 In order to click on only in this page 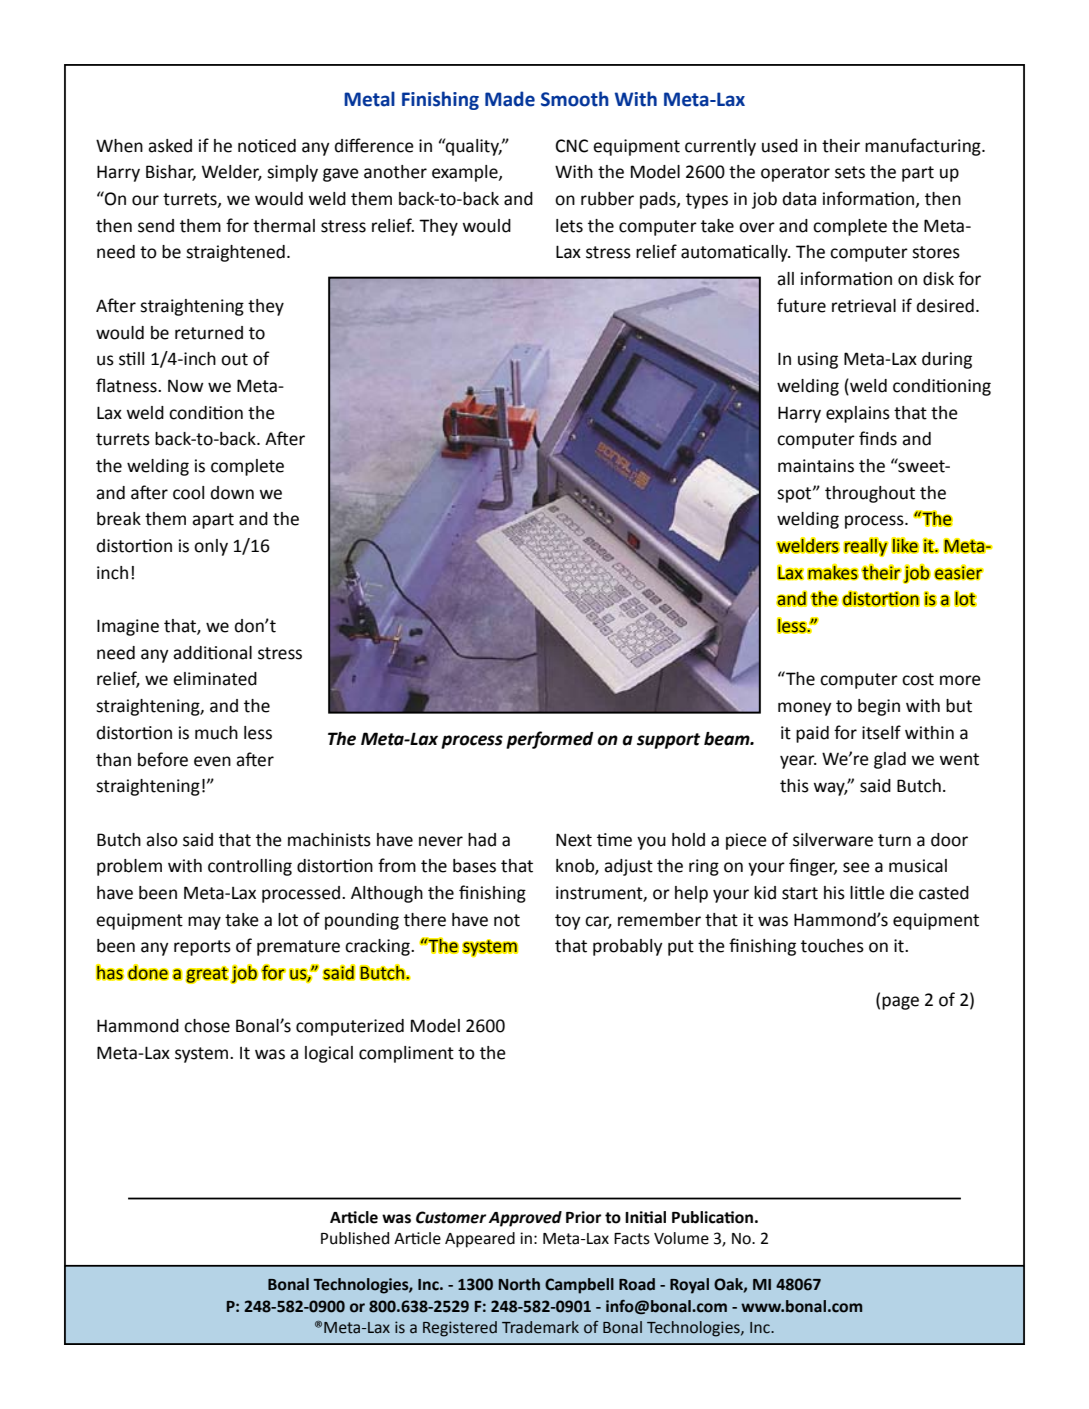, I will do `click(211, 547)`.
